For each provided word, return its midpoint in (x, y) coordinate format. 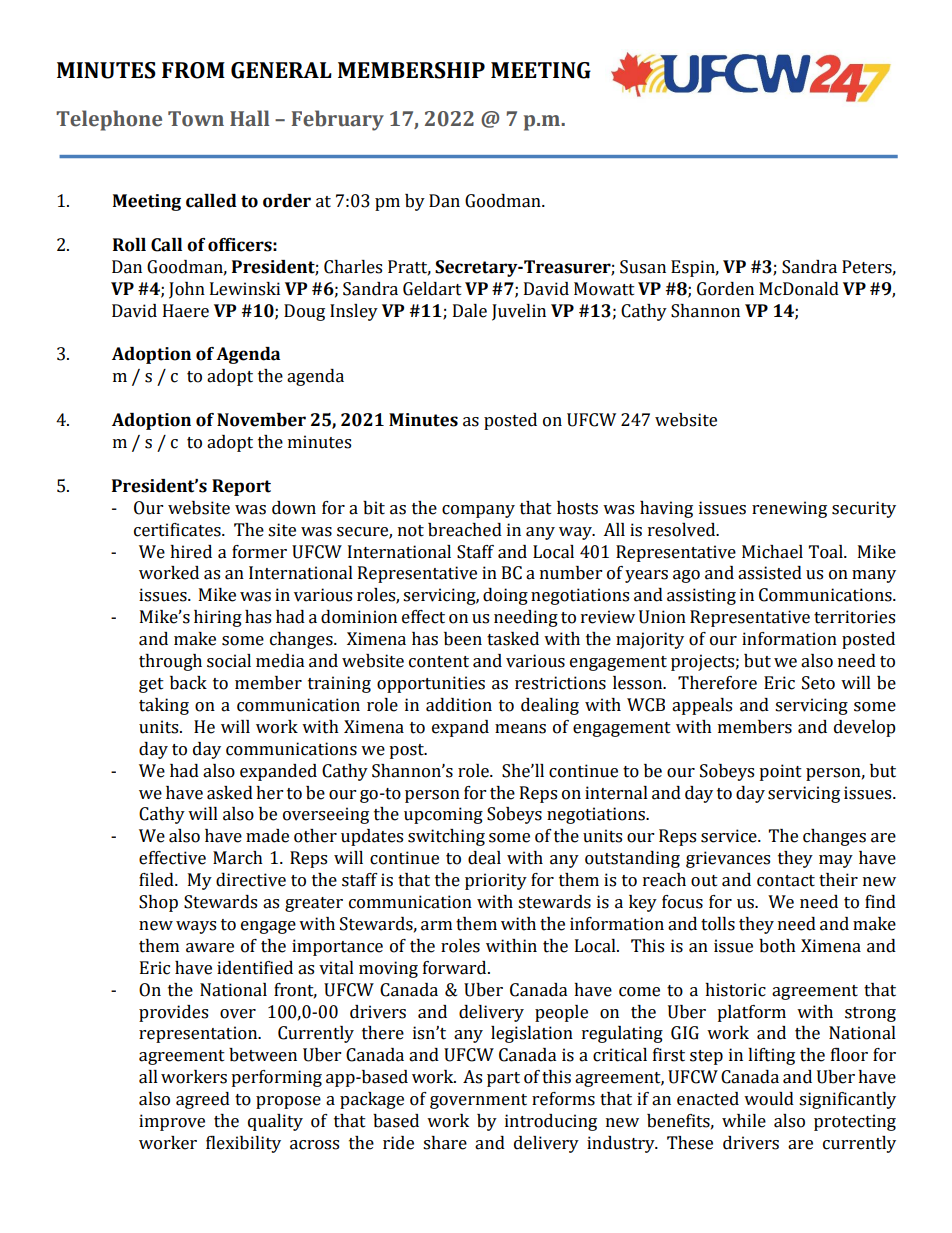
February (338, 120)
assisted (770, 573)
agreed (203, 1100)
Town (196, 119)
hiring (218, 618)
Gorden (725, 289)
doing (505, 596)
